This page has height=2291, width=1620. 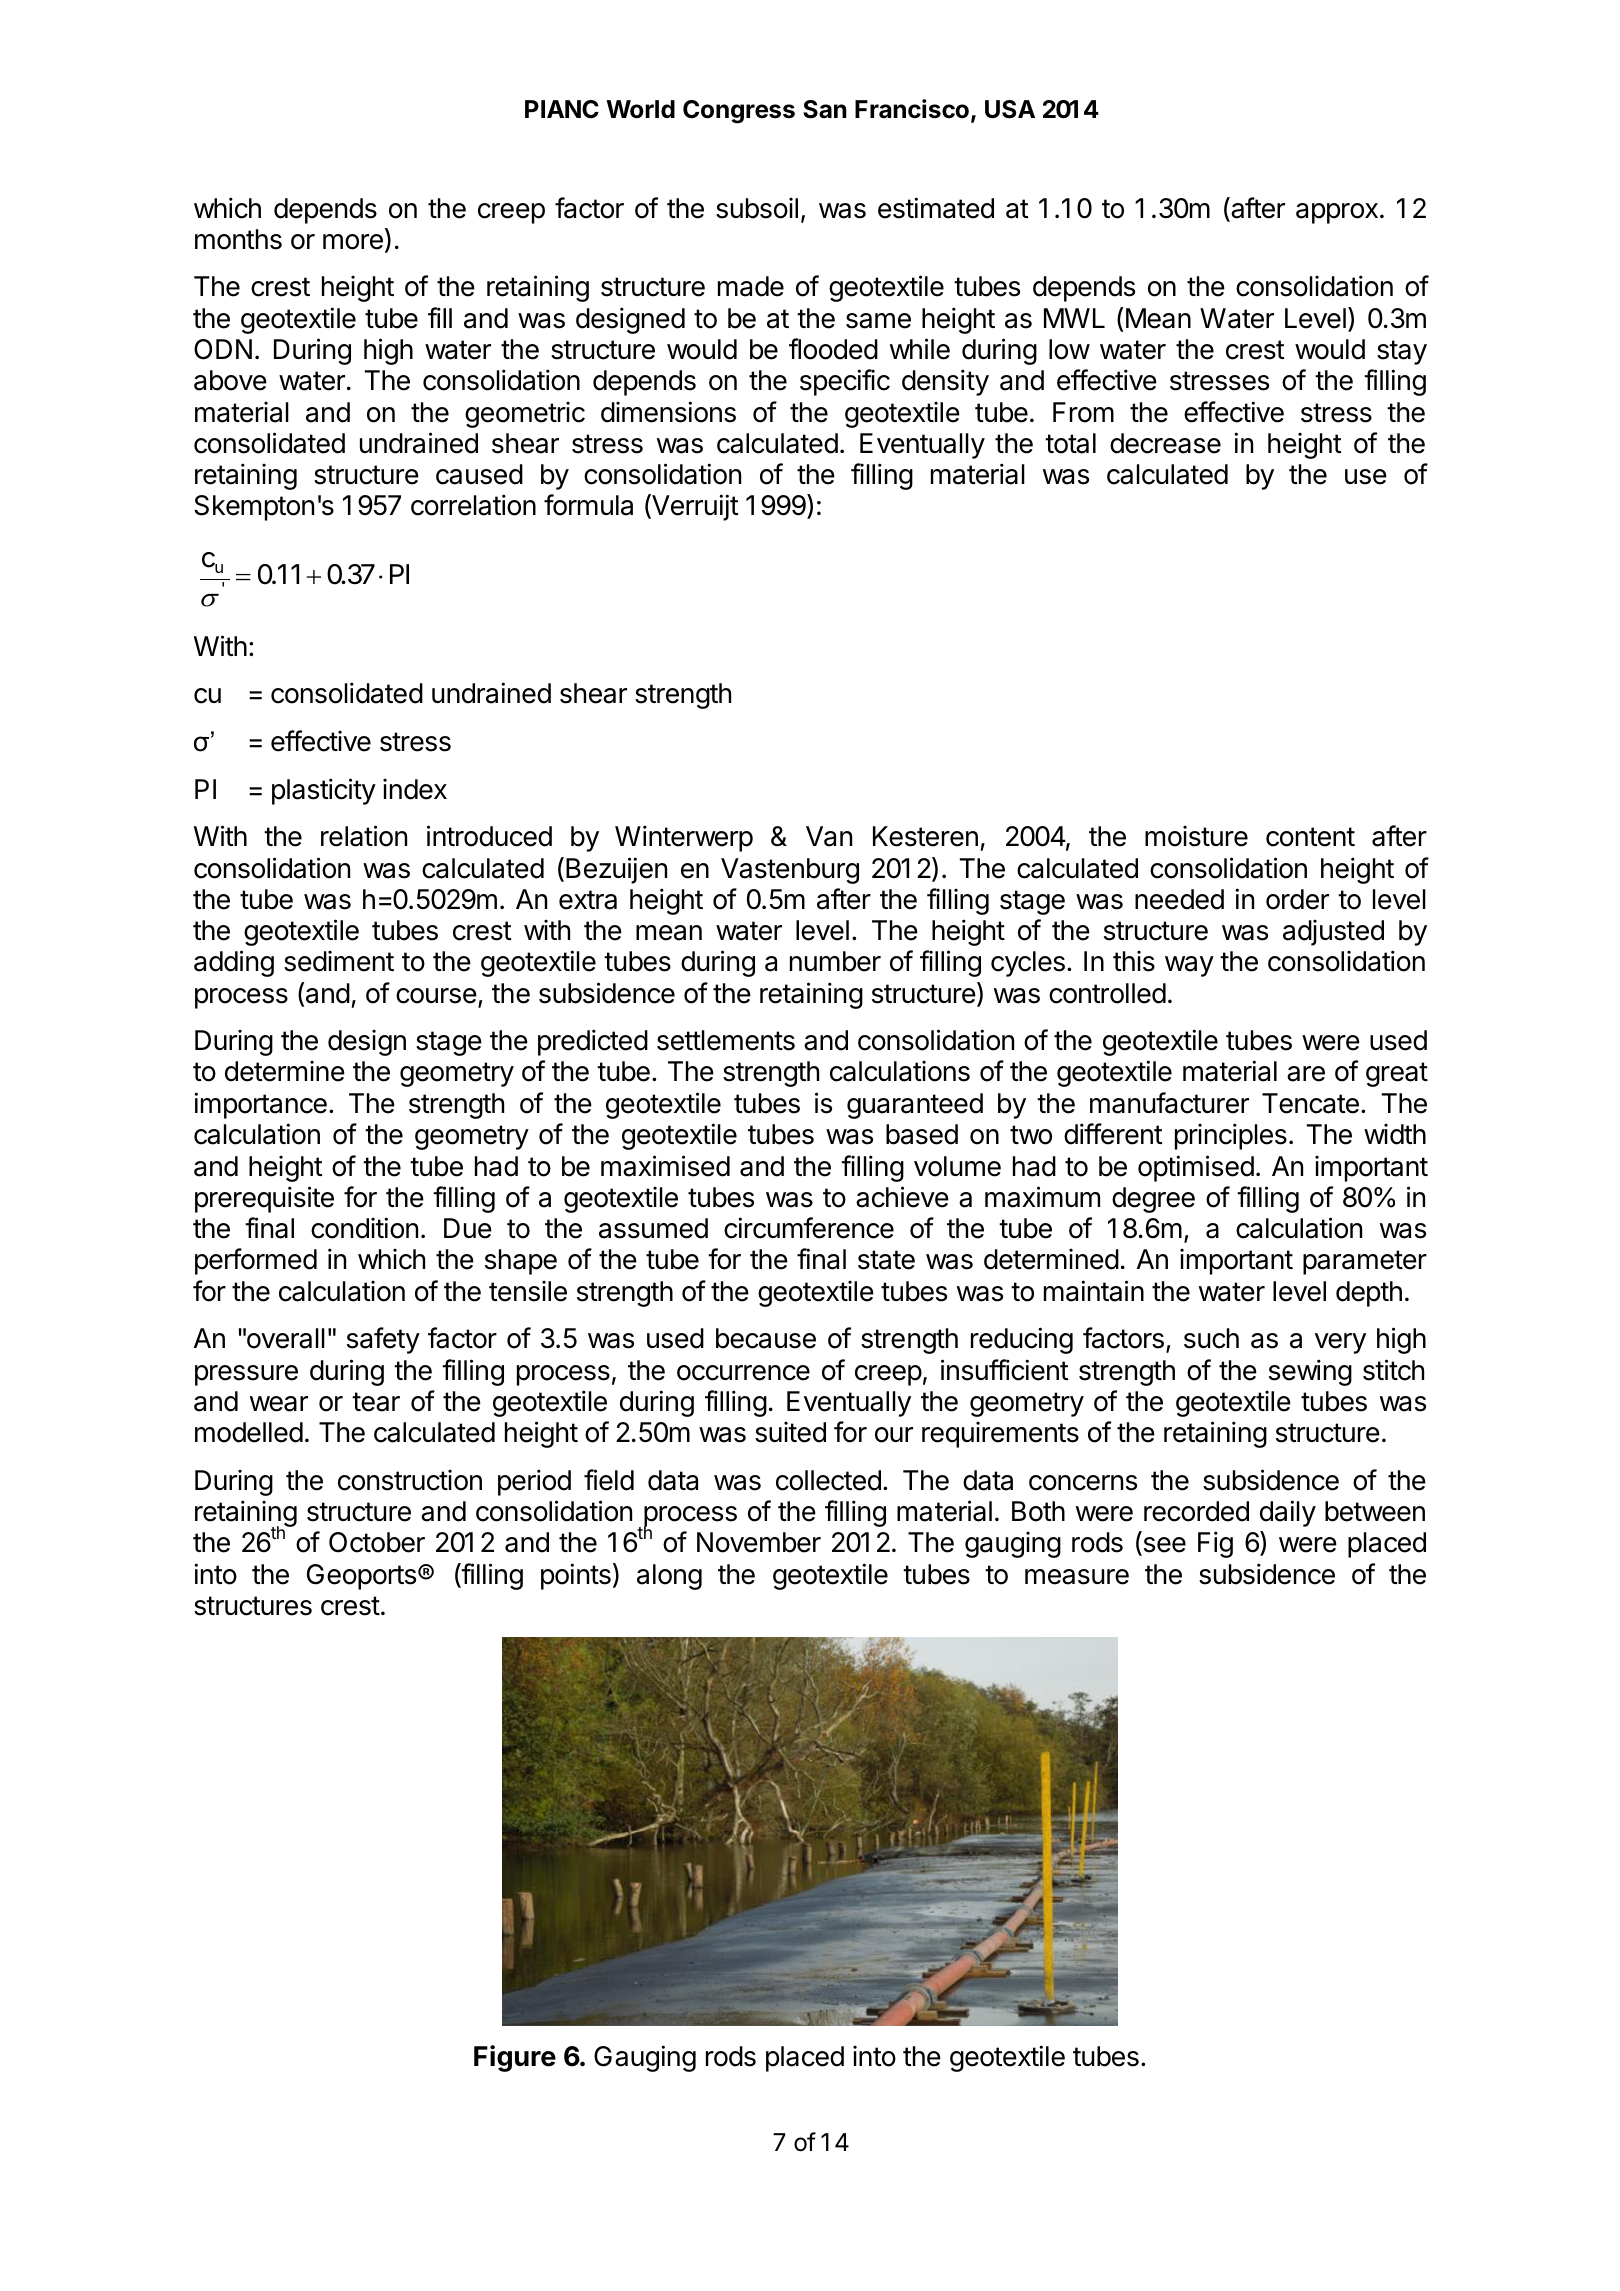 I want to click on sewing, so click(x=1310, y=1372).
